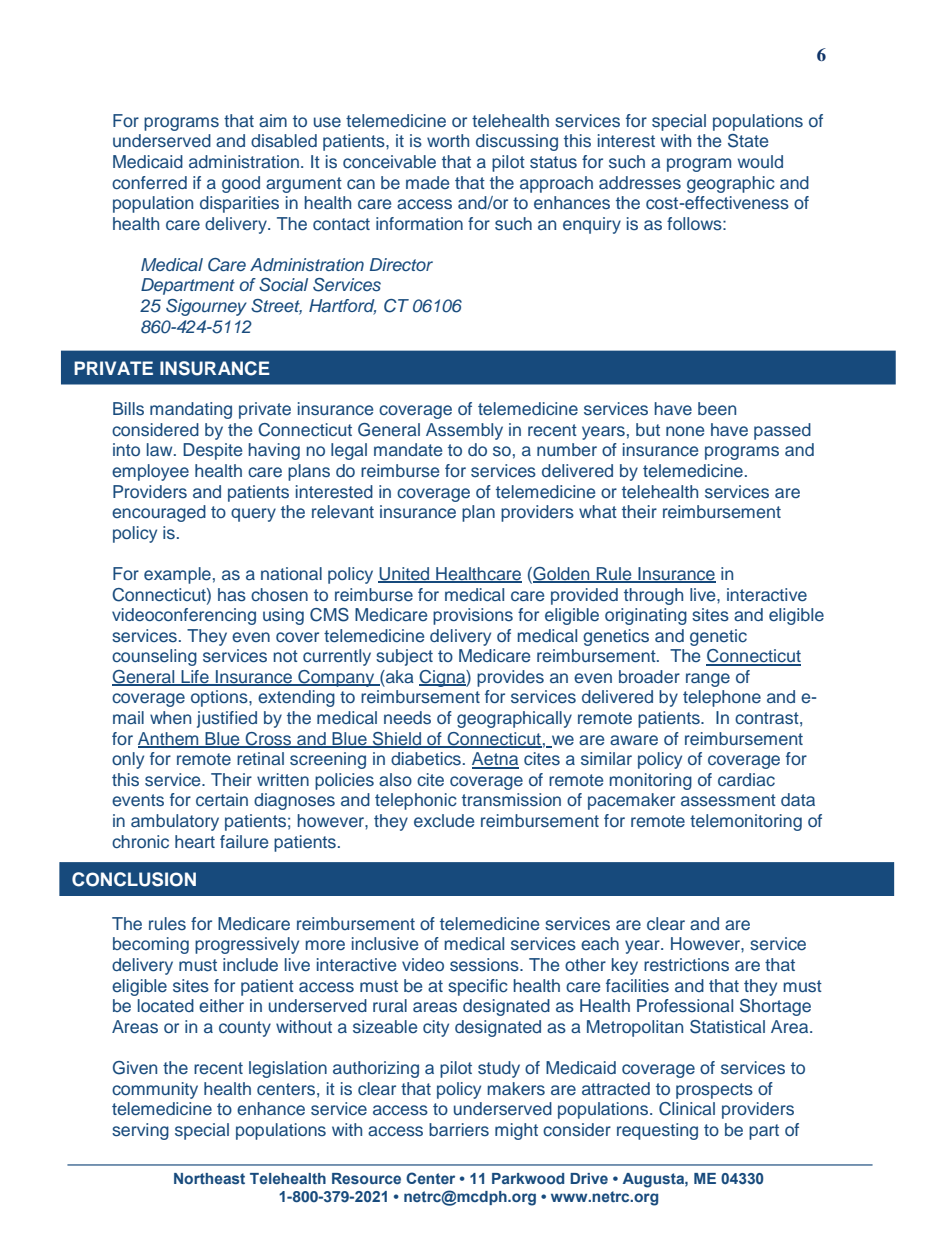 This screenshot has height=1233, width=952. I want to click on certain, so click(222, 799).
